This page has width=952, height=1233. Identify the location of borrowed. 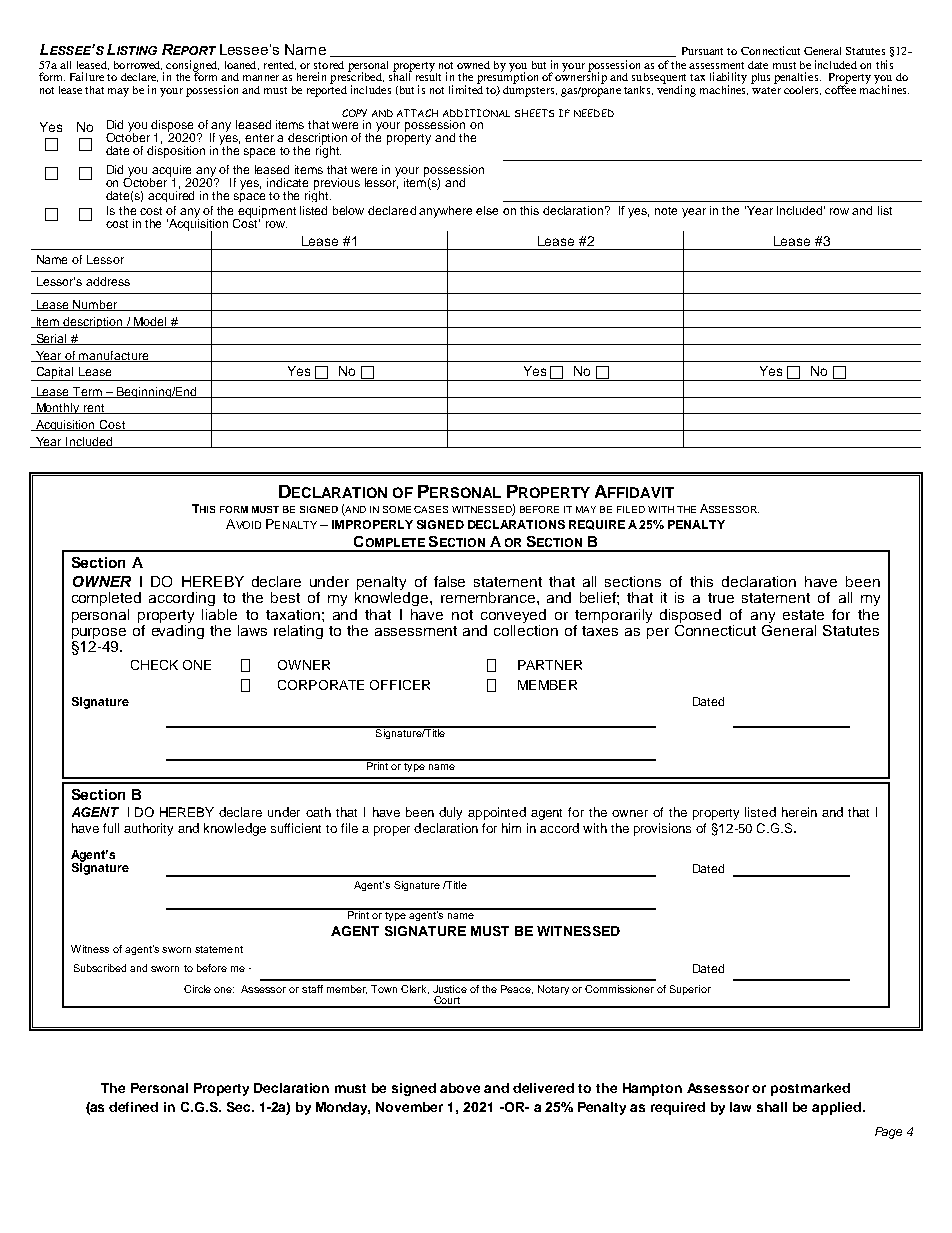
(138, 65).
